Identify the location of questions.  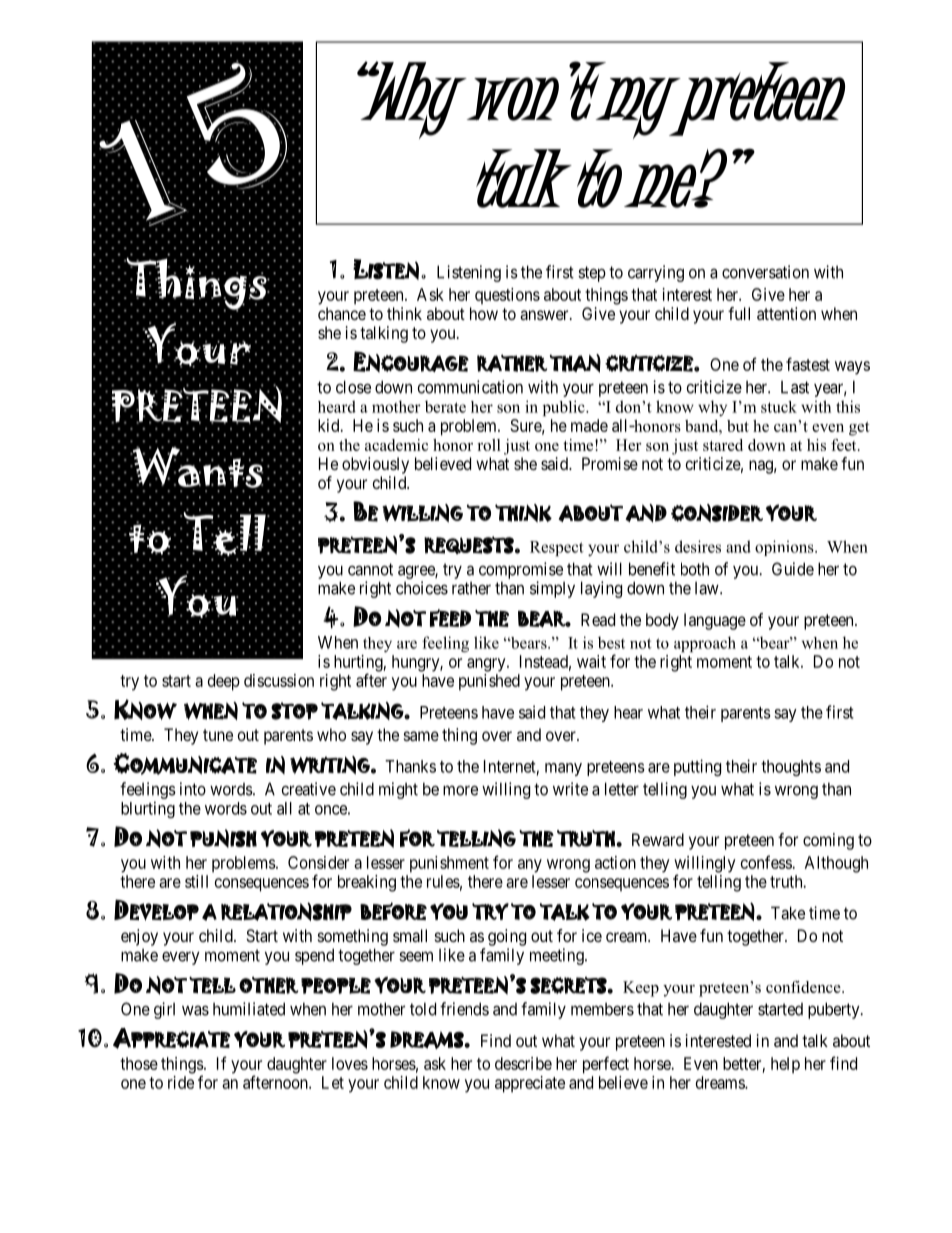
(507, 296).
